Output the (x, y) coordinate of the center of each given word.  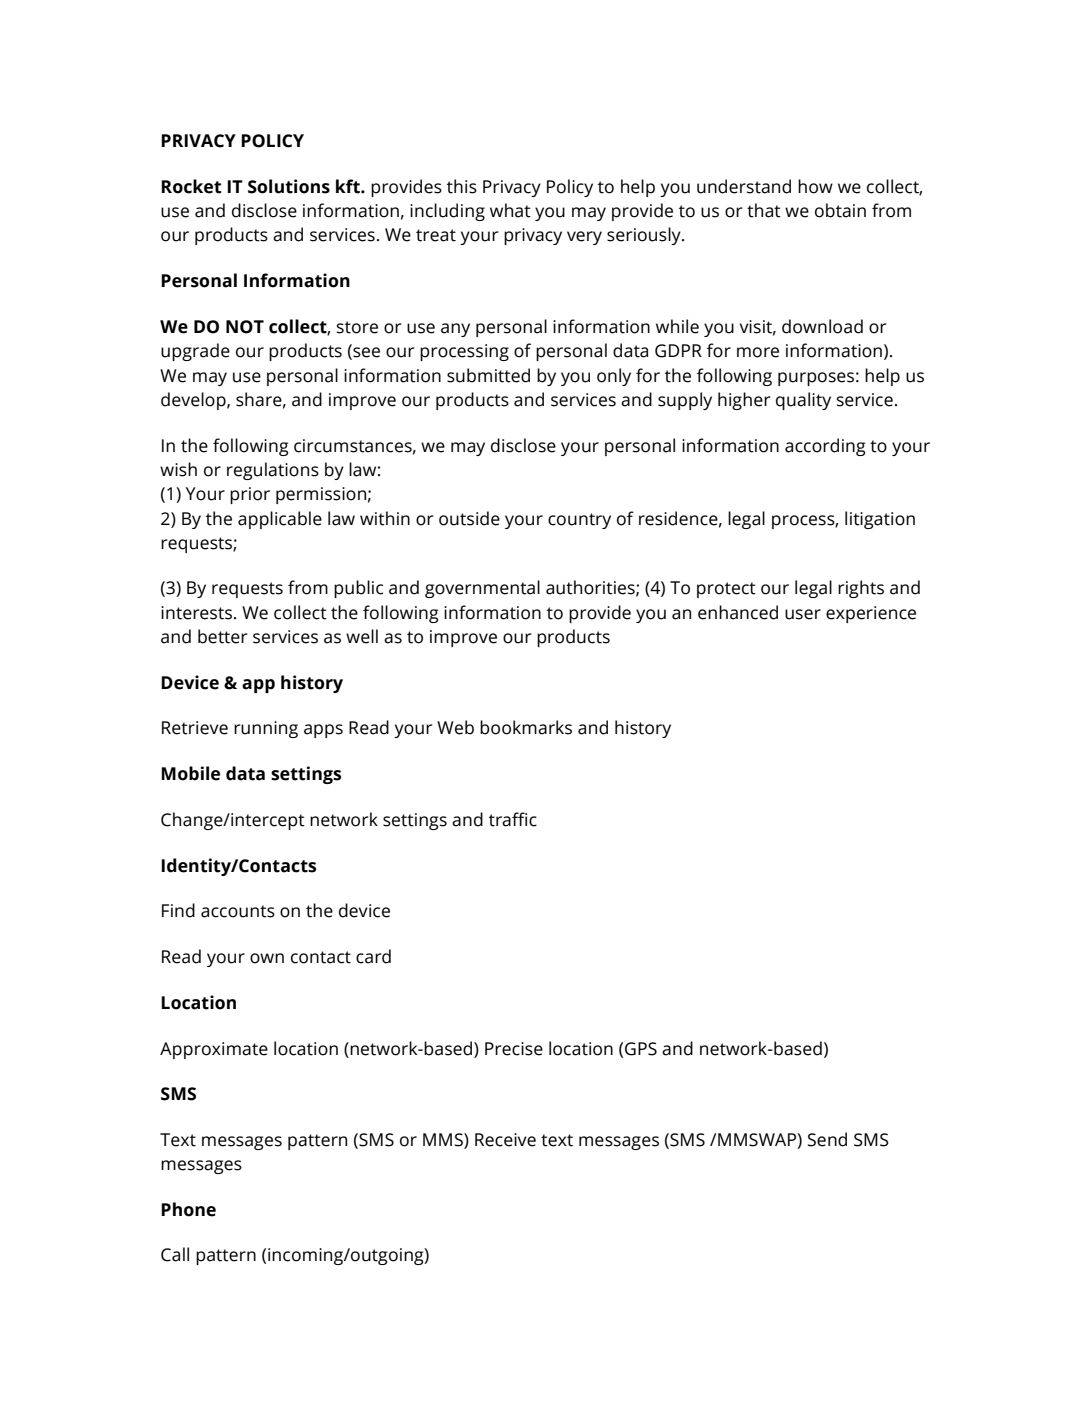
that (764, 210)
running (266, 729)
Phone (188, 1209)
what (510, 210)
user (803, 614)
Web (455, 727)
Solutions (289, 186)
